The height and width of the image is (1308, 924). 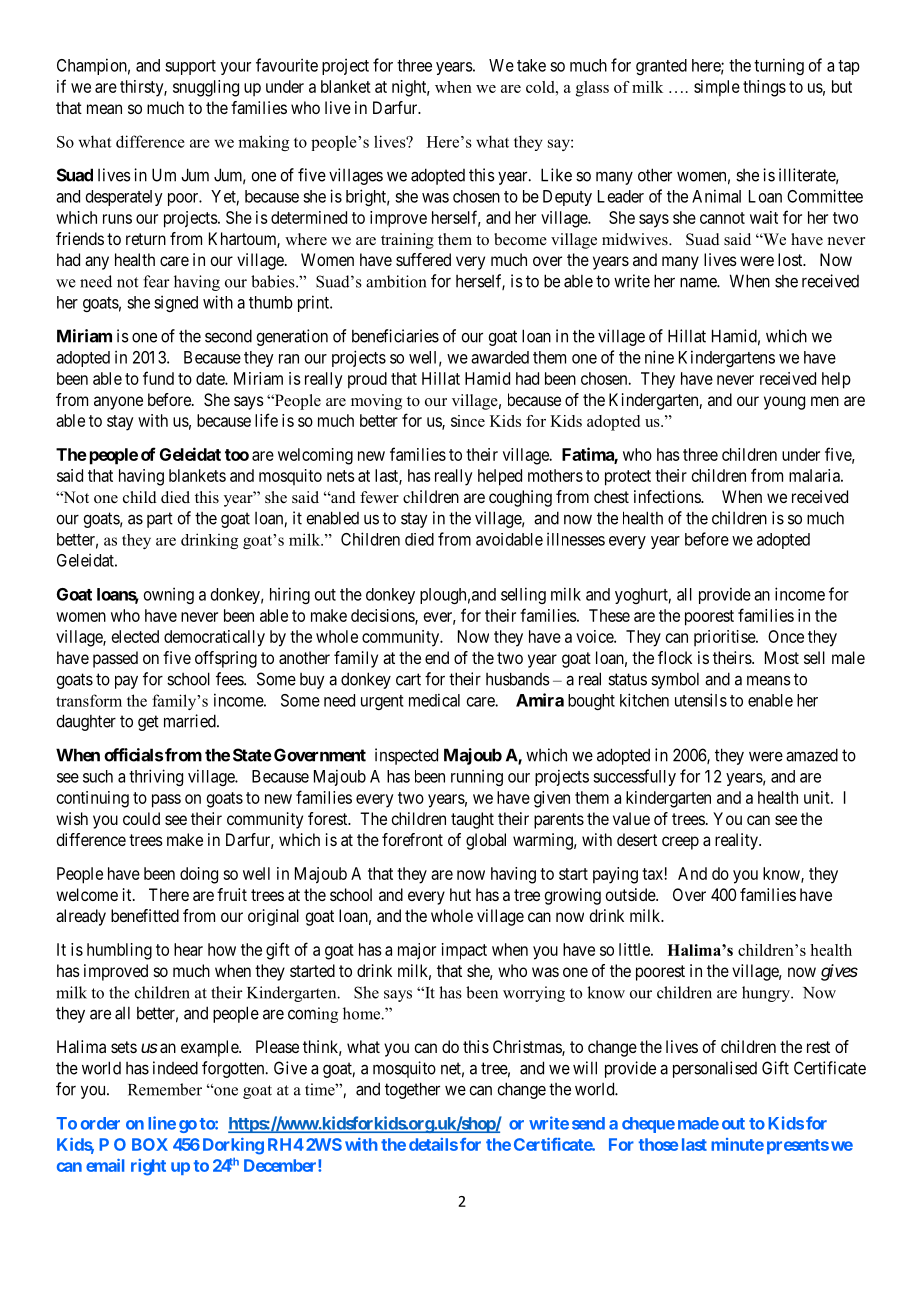 What do you see at coordinates (764, 88) in the image?
I see `things` at bounding box center [764, 88].
